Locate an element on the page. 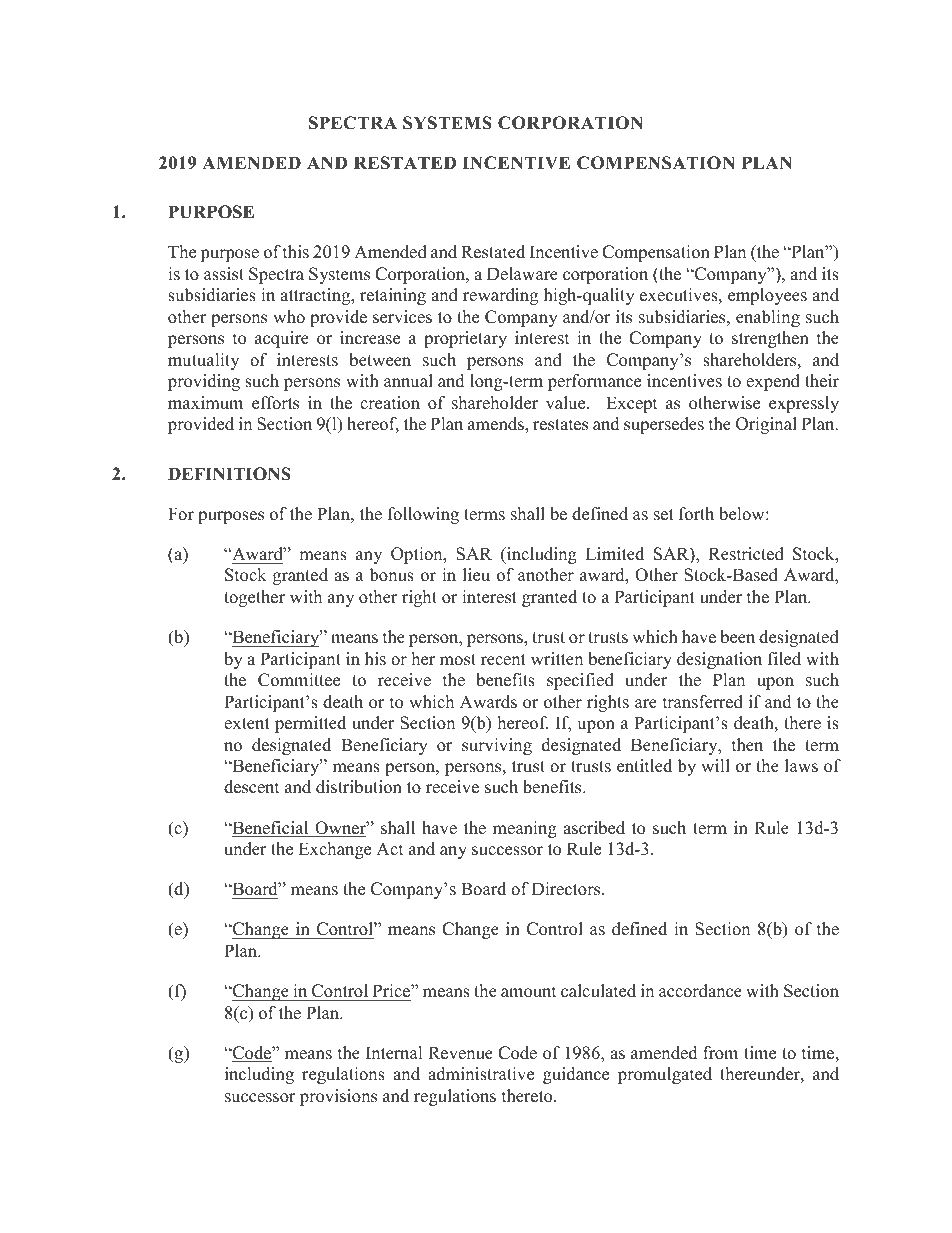 The image size is (952, 1233). employees is located at coordinates (767, 296).
